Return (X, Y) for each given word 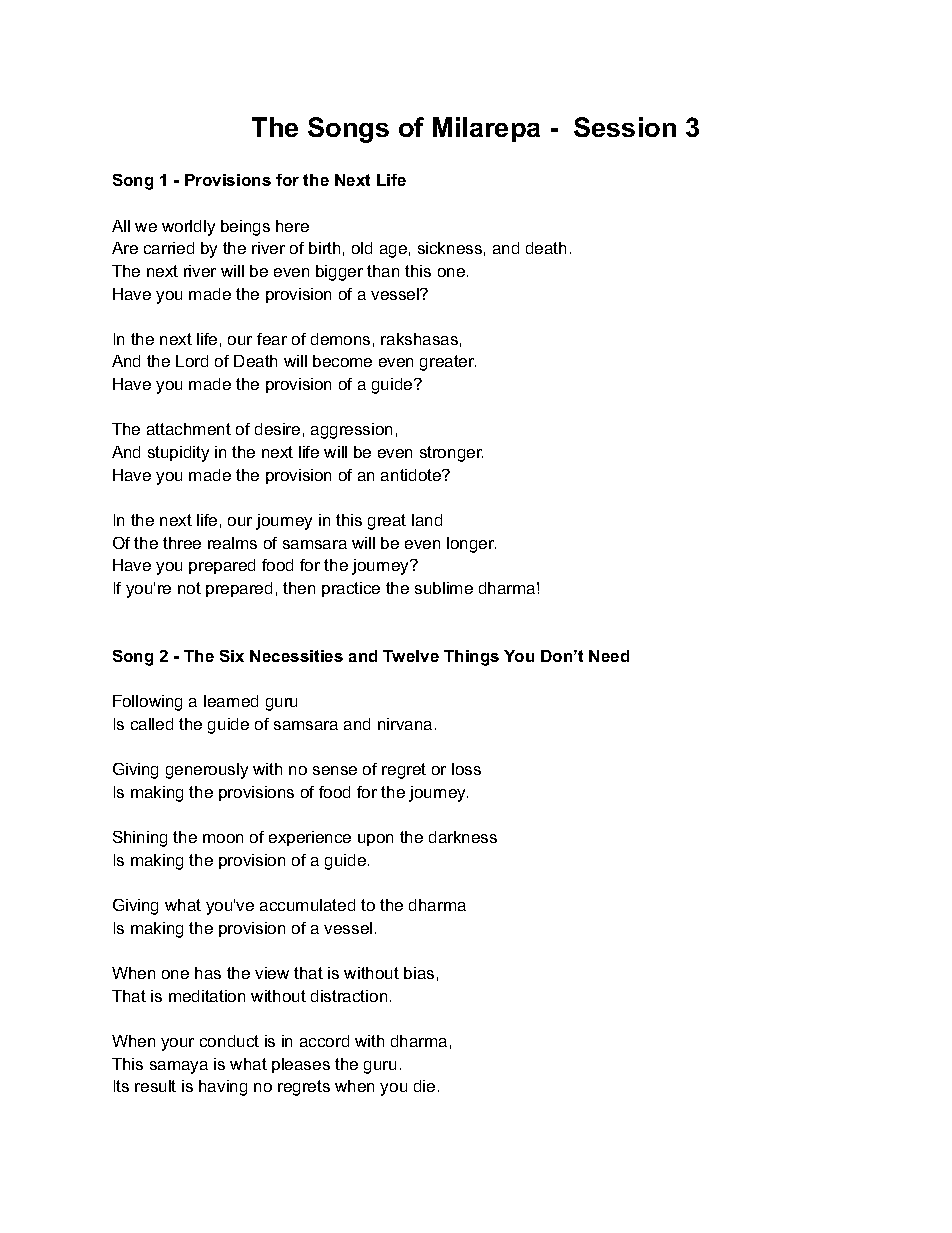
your (177, 1044)
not (189, 588)
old (362, 248)
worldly (188, 228)
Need (609, 656)
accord (324, 1041)
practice (351, 589)
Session (625, 127)
